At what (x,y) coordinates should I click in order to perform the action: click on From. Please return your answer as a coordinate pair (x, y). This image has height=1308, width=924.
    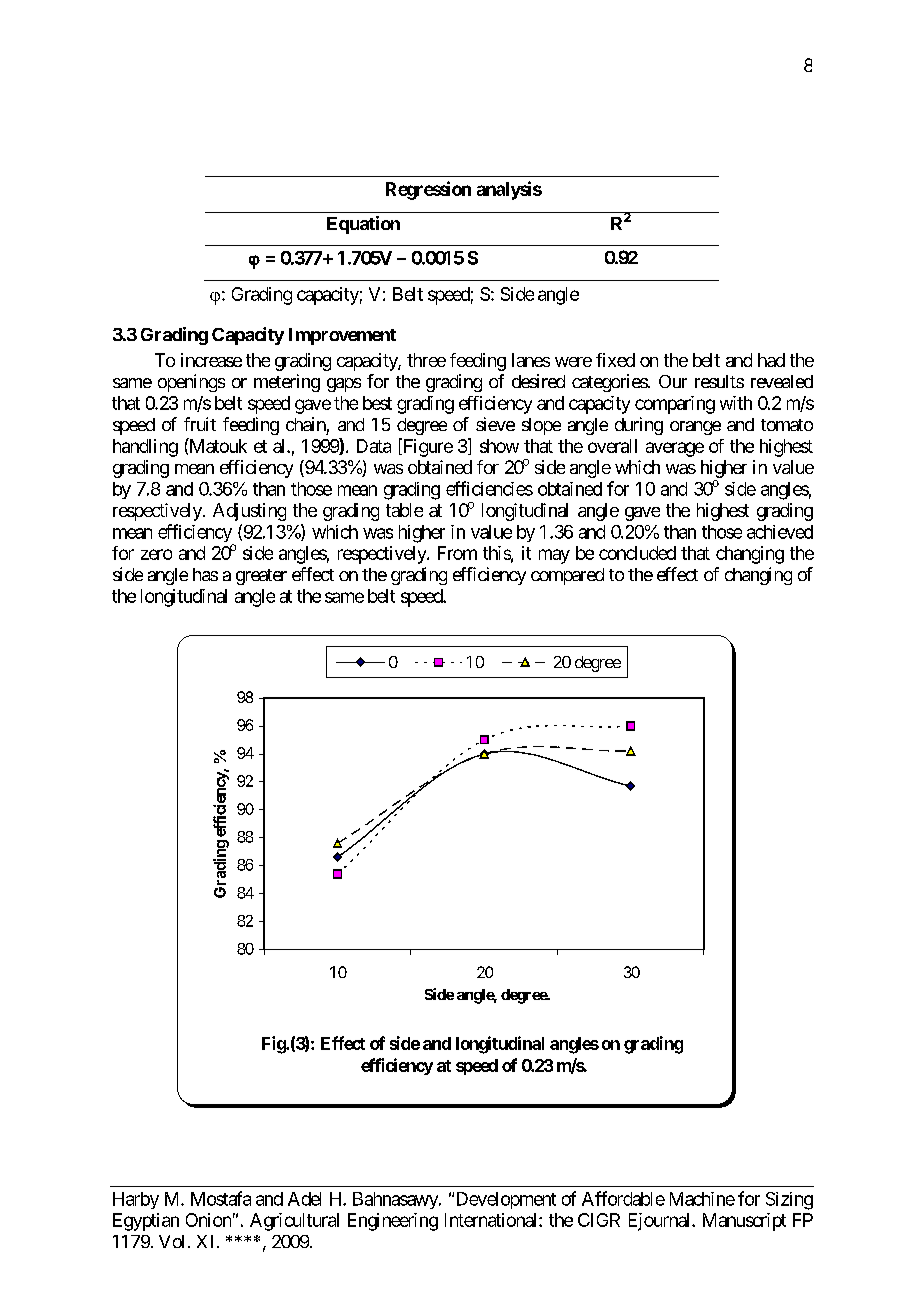
    Looking at the image, I should click on (457, 553).
